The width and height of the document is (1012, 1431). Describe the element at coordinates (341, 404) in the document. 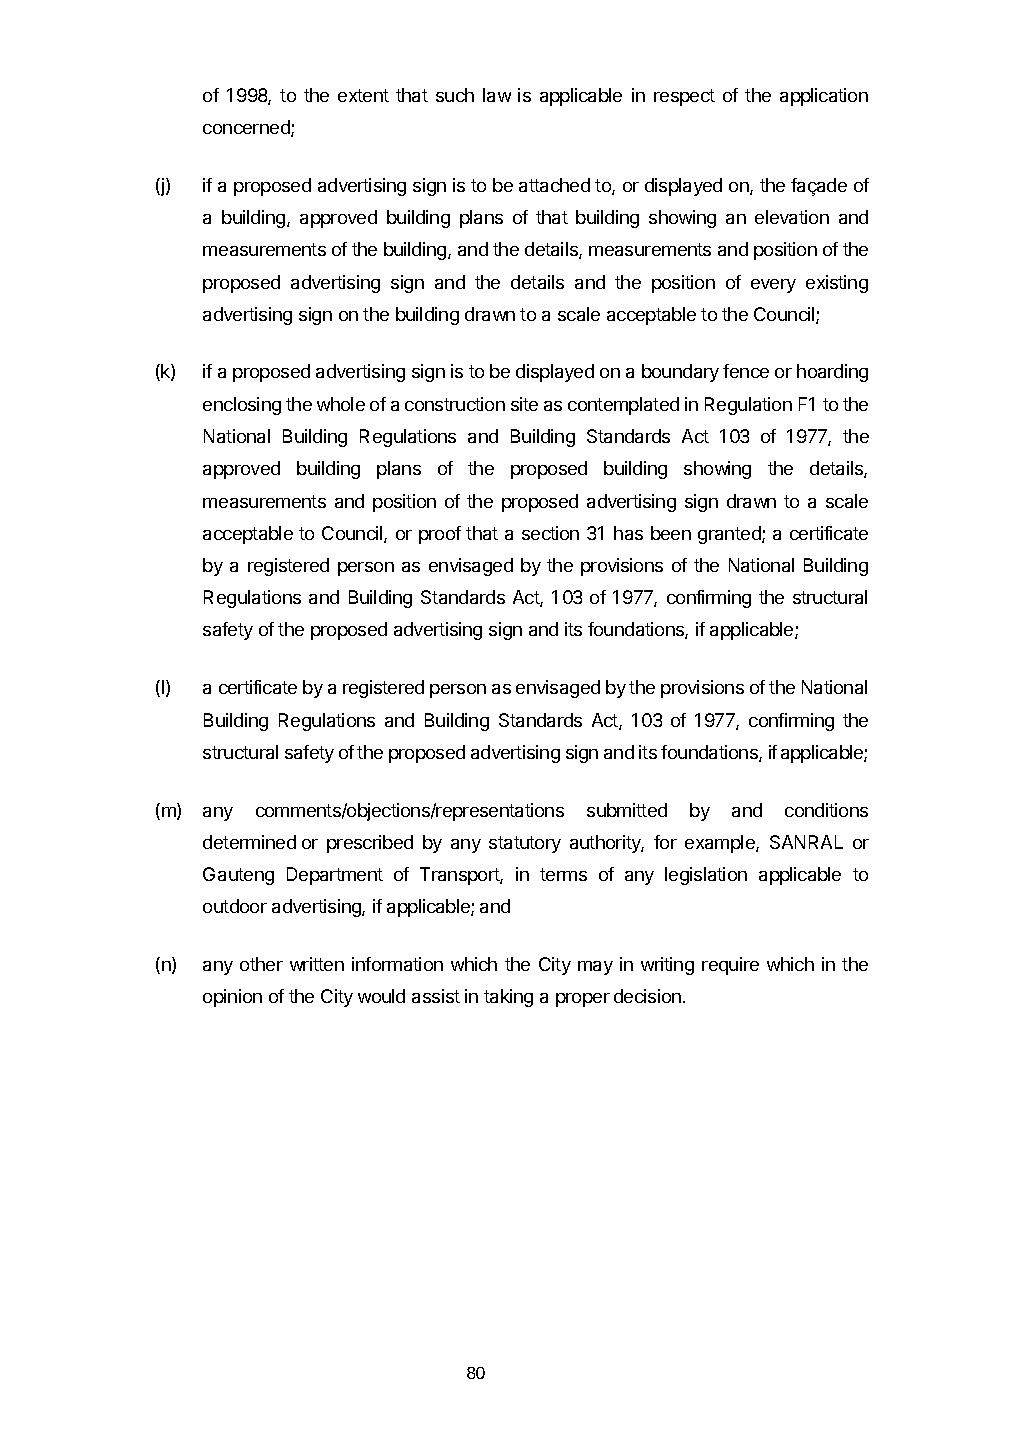

I see `whole` at that location.
